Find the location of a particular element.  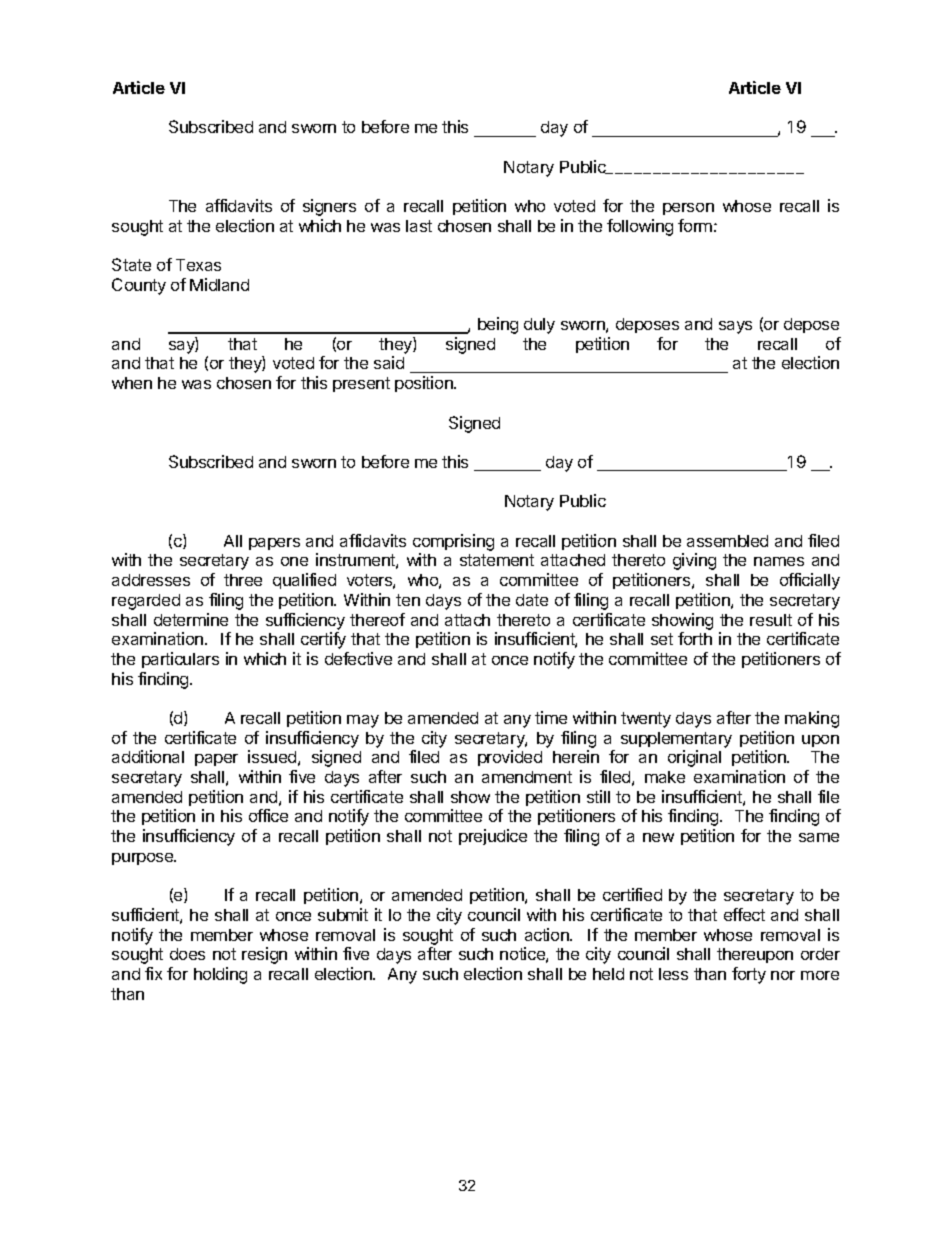

form is located at coordinates (695, 225).
